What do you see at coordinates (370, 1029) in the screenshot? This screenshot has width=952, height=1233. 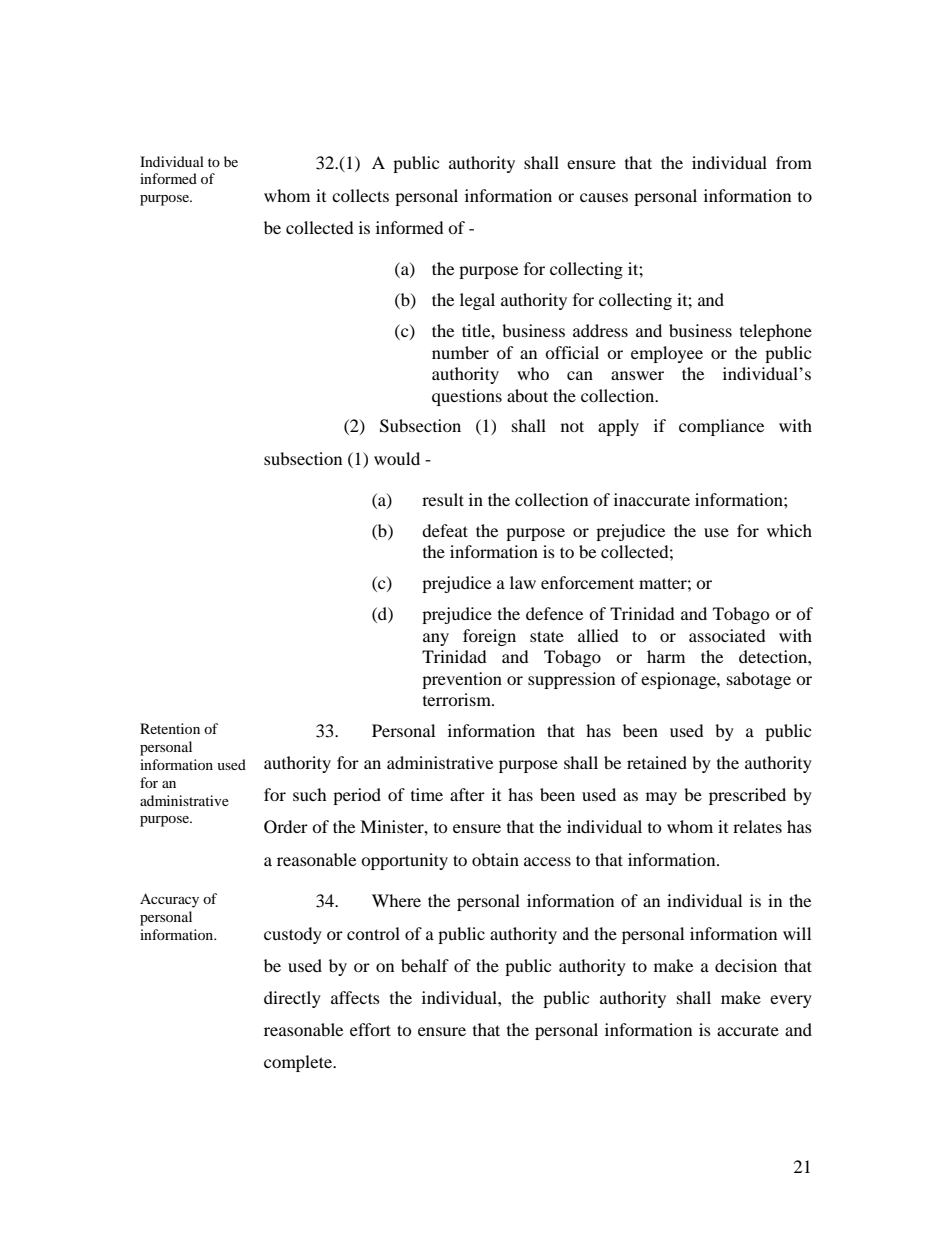 I see `effort` at bounding box center [370, 1029].
